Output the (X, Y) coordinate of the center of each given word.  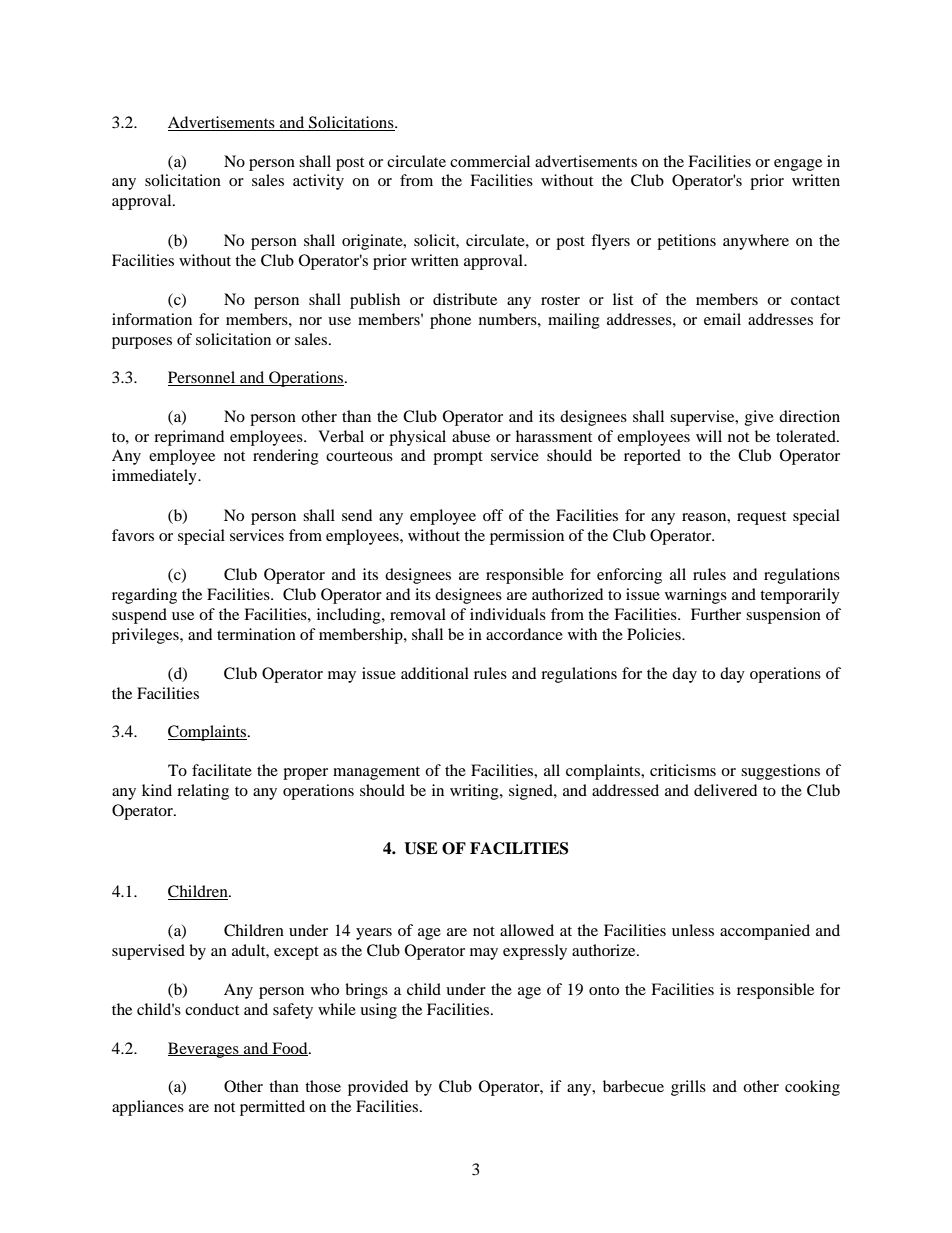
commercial (490, 161)
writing (475, 792)
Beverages (204, 1050)
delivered (725, 790)
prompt (458, 458)
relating (203, 792)
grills (688, 1088)
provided (378, 1088)
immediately (155, 477)
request (761, 518)
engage (798, 165)
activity (318, 182)
